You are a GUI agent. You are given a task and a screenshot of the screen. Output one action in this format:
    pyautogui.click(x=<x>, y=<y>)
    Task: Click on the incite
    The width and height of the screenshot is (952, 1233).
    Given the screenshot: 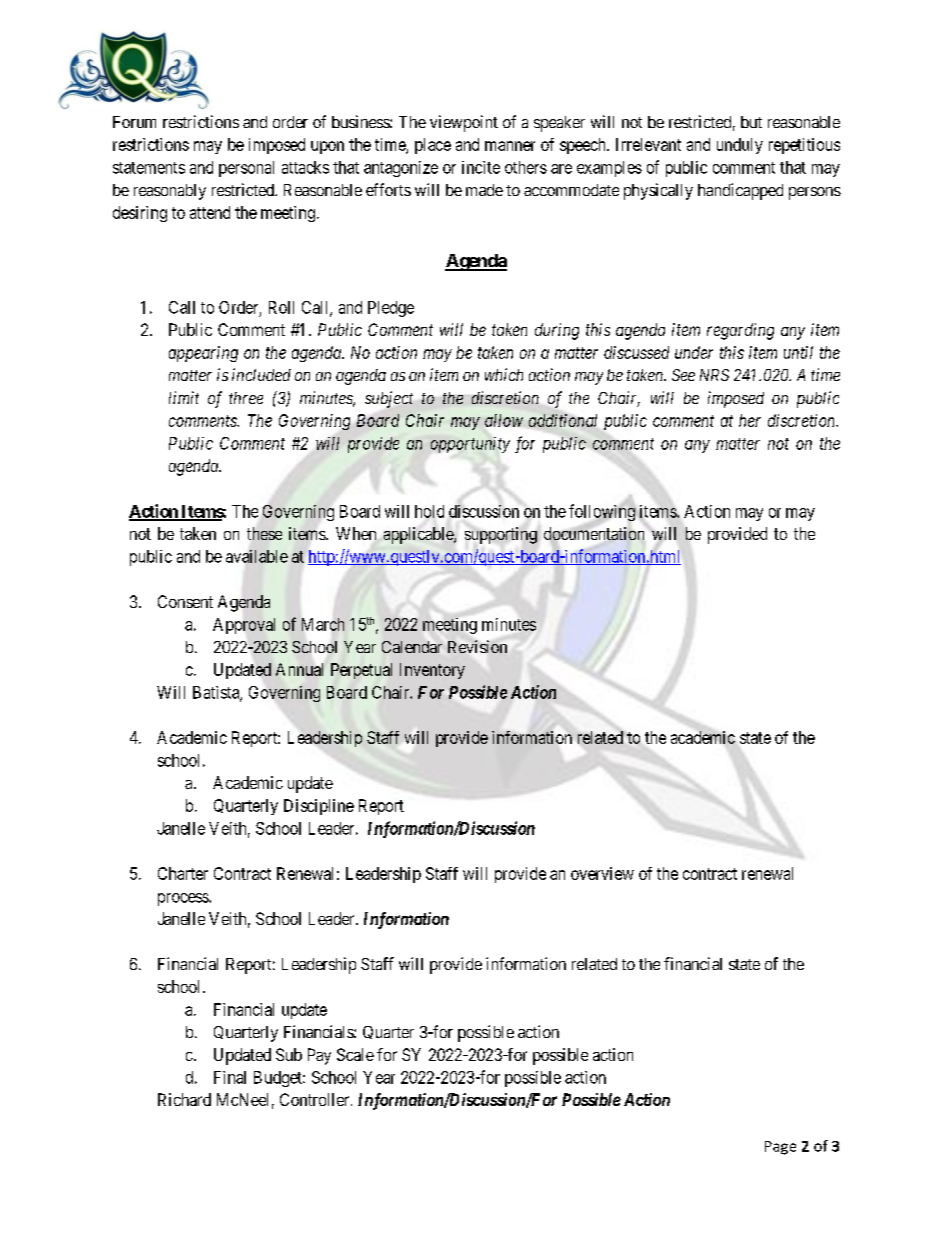 What is the action you would take?
    pyautogui.click(x=481, y=167)
